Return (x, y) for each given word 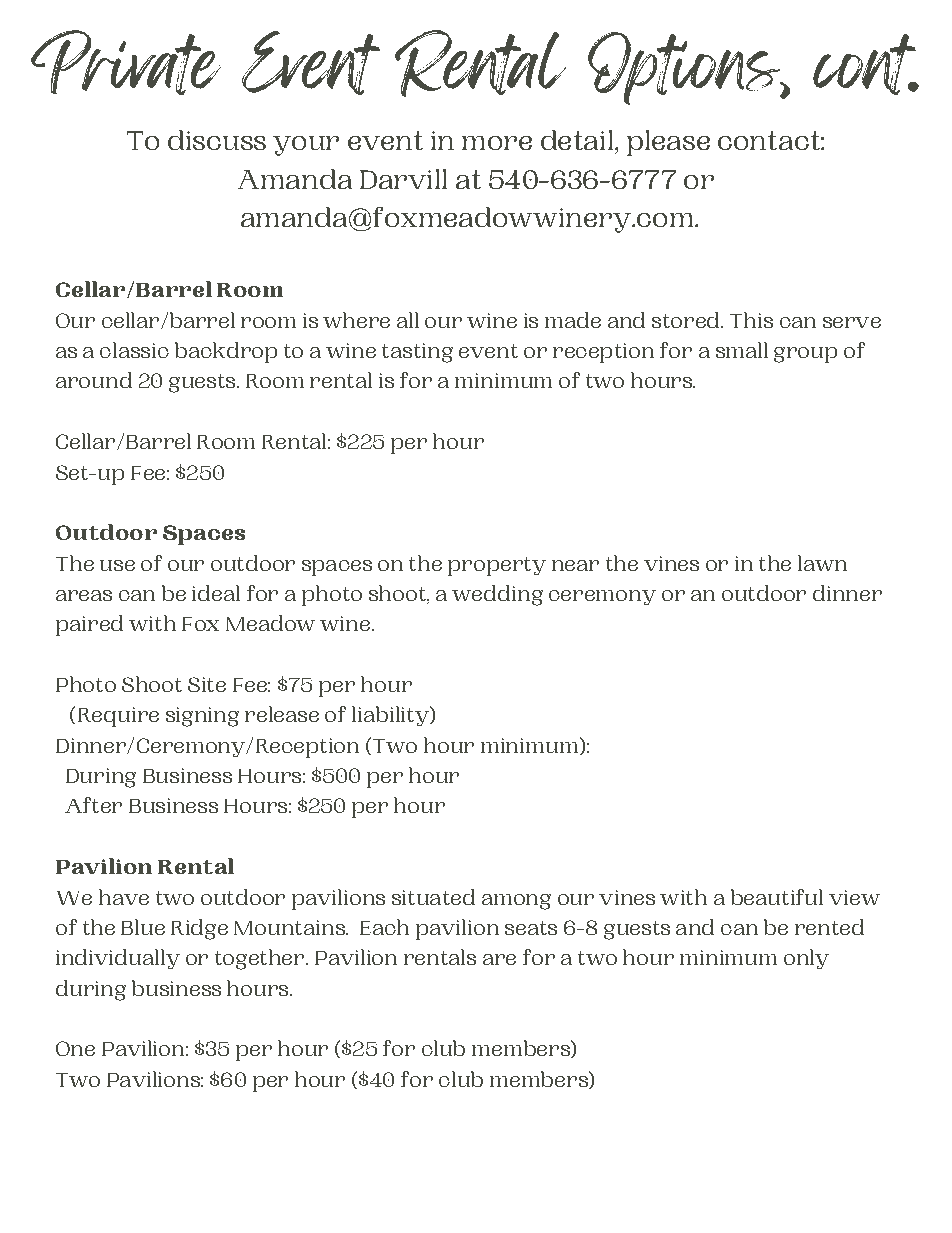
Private (126, 62)
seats (531, 928)
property (497, 566)
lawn (822, 563)
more (497, 143)
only (806, 959)
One (75, 1048)
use (117, 565)
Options (685, 68)
